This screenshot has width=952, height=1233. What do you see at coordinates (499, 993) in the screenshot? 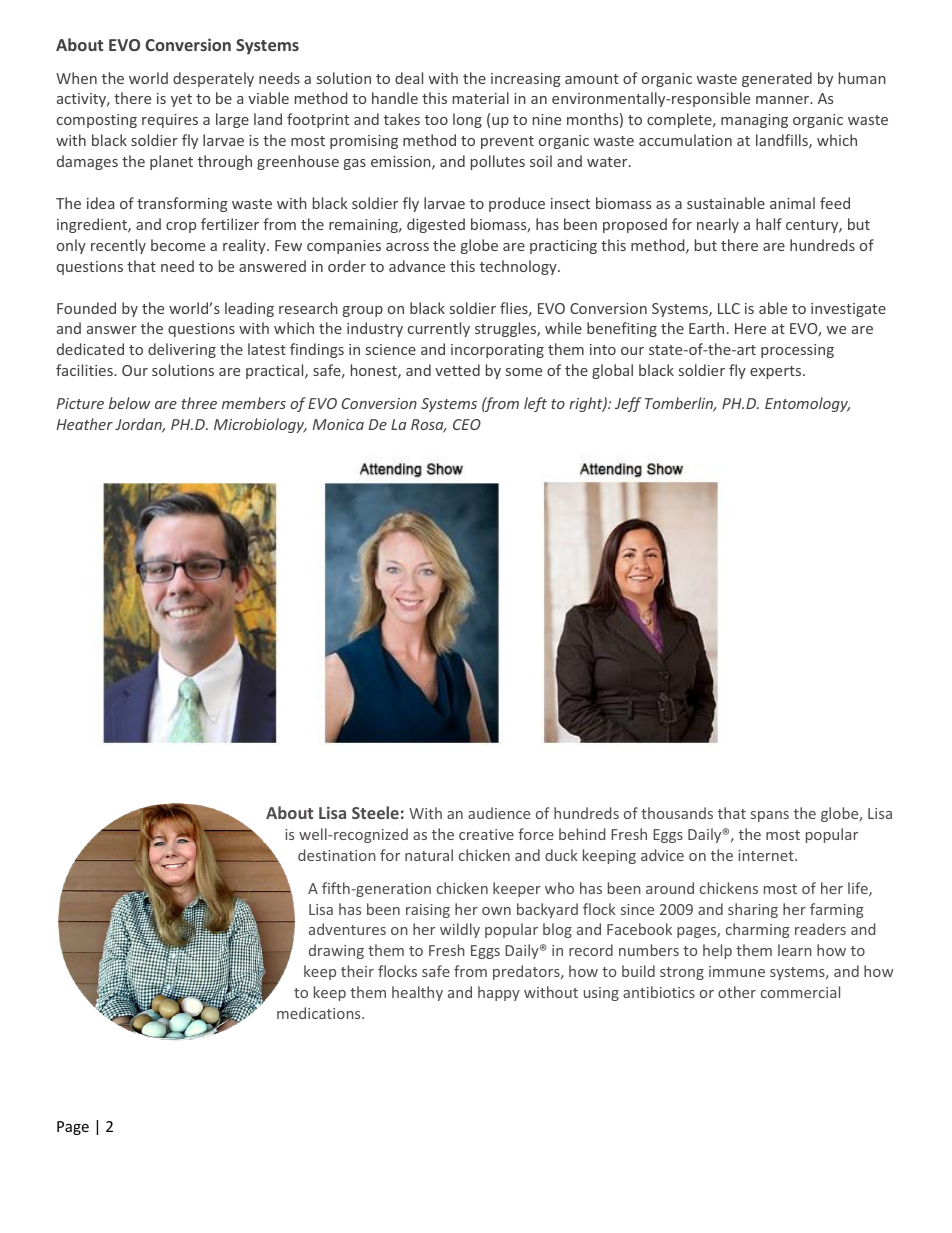
I see `happy` at bounding box center [499, 993].
